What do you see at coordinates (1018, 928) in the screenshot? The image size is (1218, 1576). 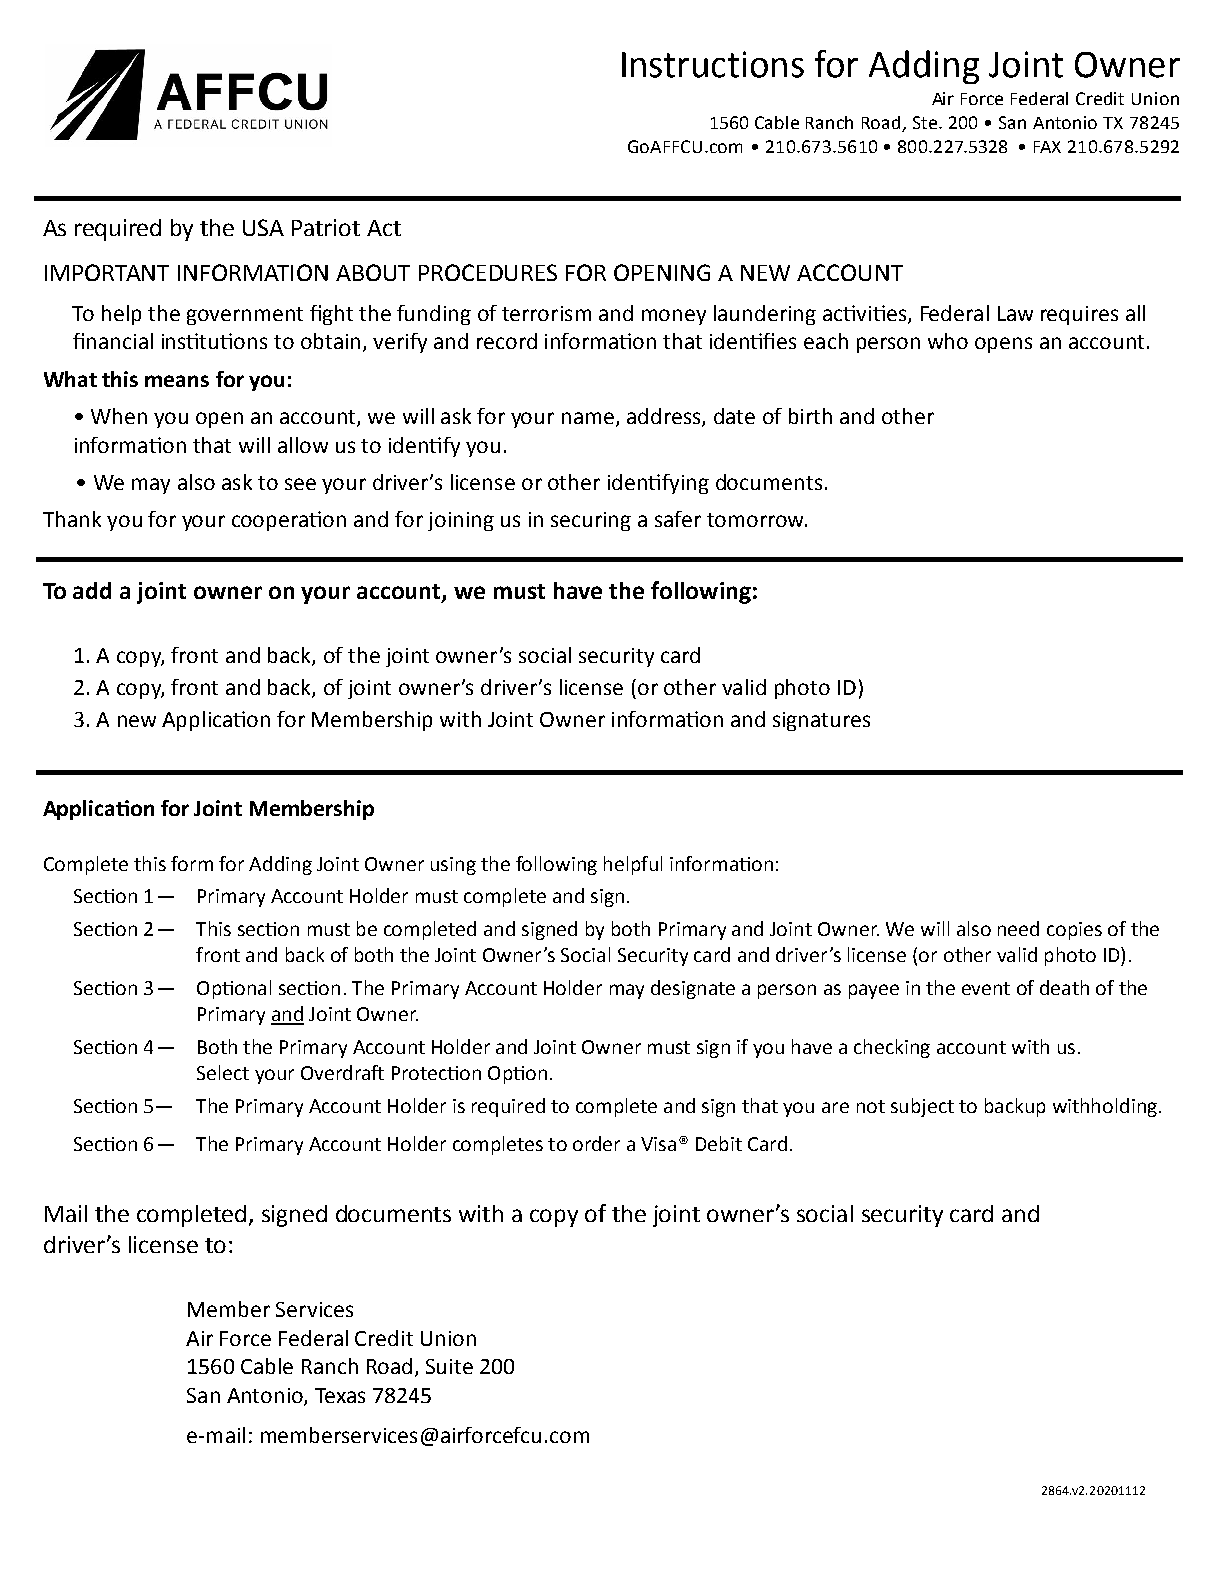 I see `need` at bounding box center [1018, 928].
